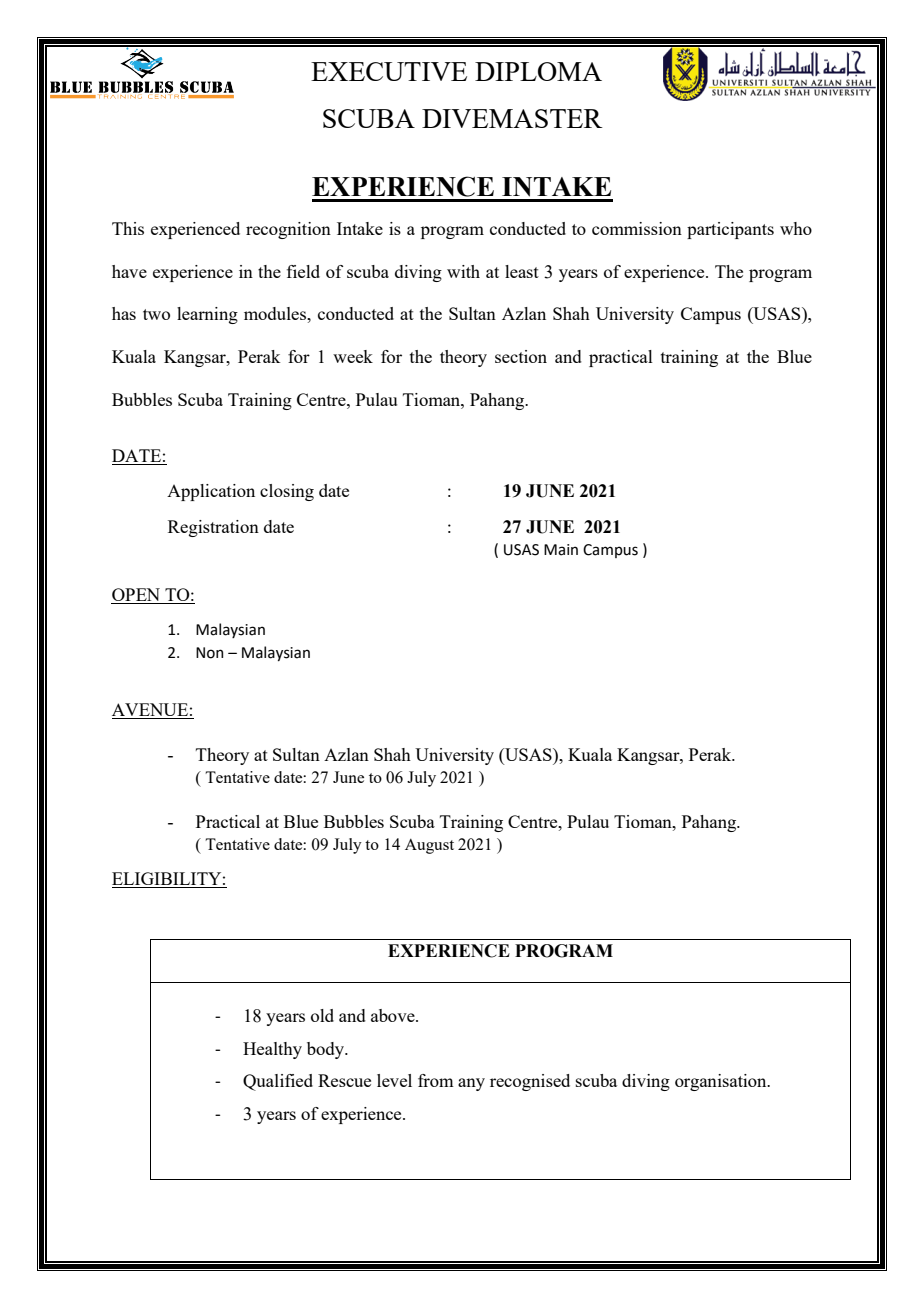  I want to click on EXECUTIVE, so click(389, 71).
